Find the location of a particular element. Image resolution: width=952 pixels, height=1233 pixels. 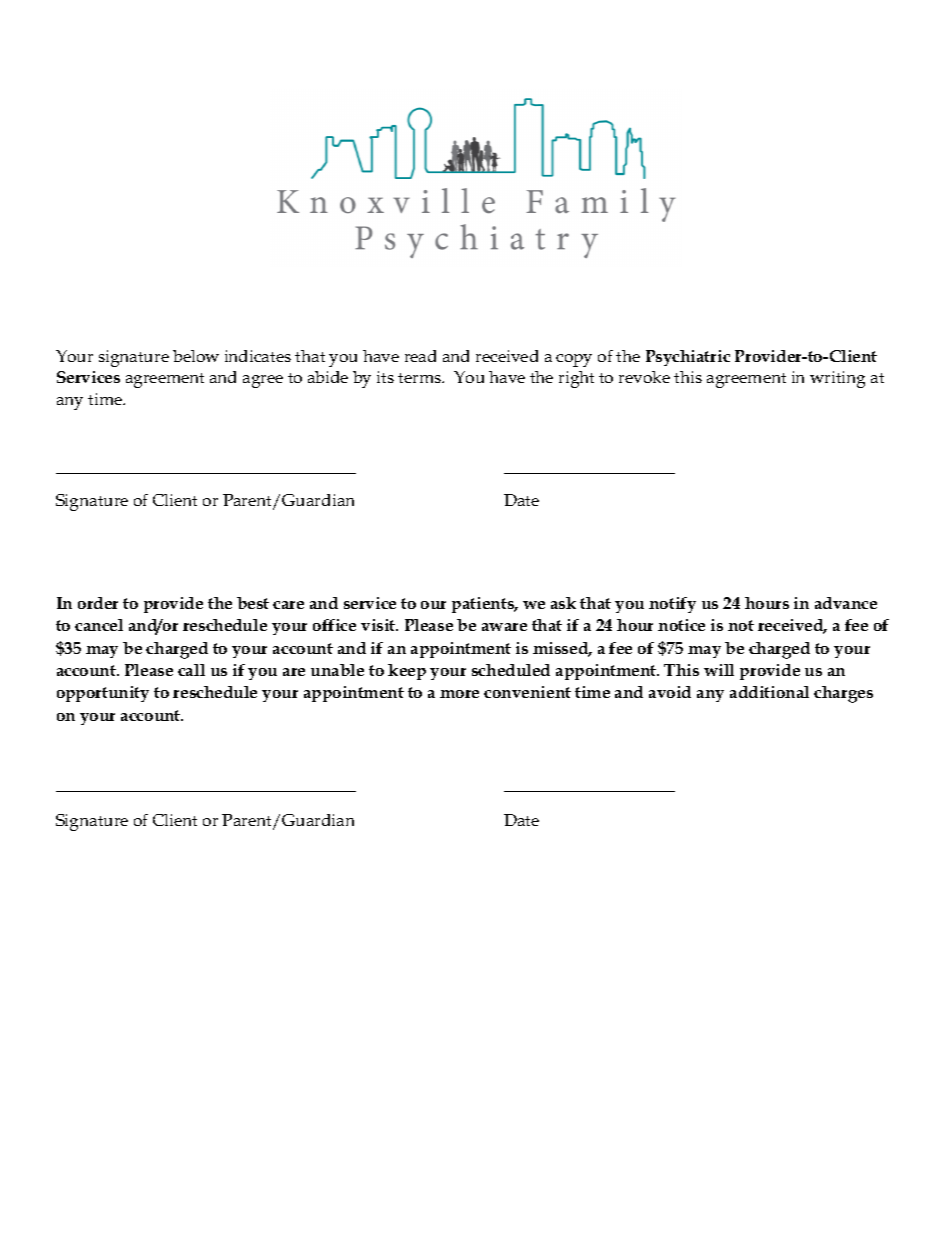

read is located at coordinates (420, 356).
